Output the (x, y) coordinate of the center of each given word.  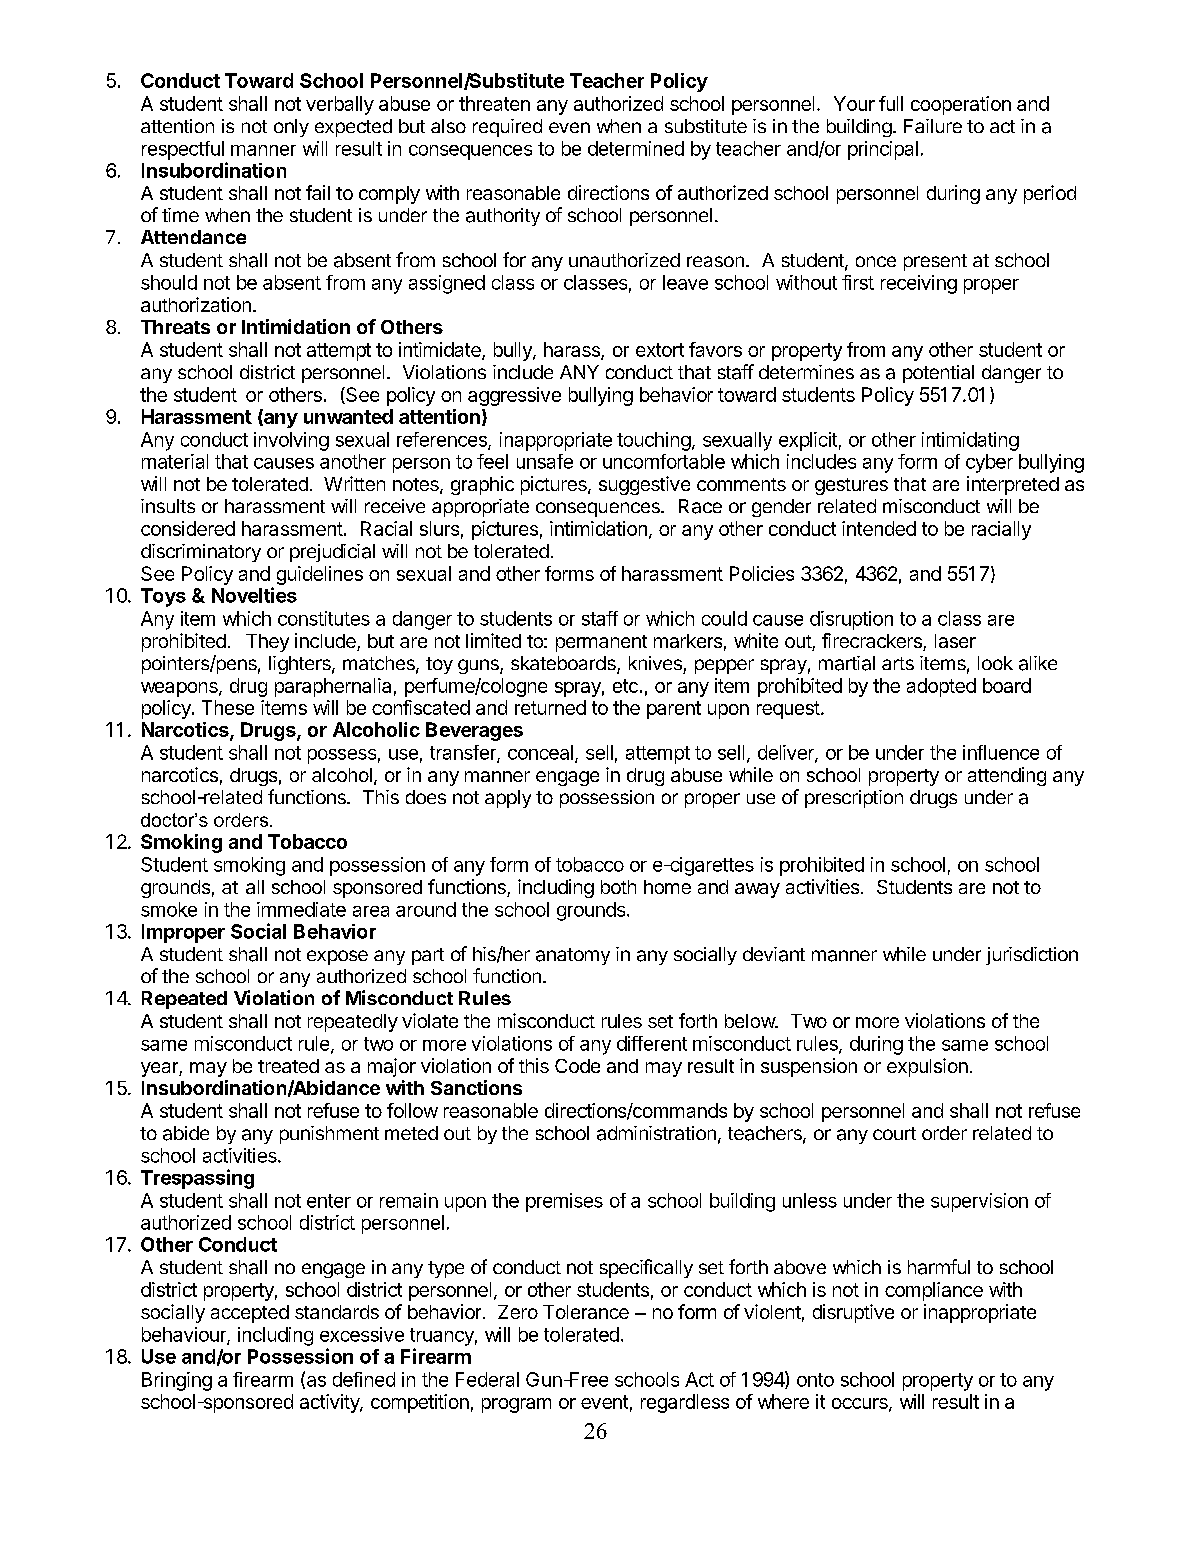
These (228, 707)
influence (1001, 752)
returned (550, 707)
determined (636, 148)
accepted (250, 1314)
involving (291, 441)
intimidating (970, 441)
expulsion (927, 1067)
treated (288, 1066)
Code (577, 1066)
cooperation (961, 105)
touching (654, 441)
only (291, 128)
